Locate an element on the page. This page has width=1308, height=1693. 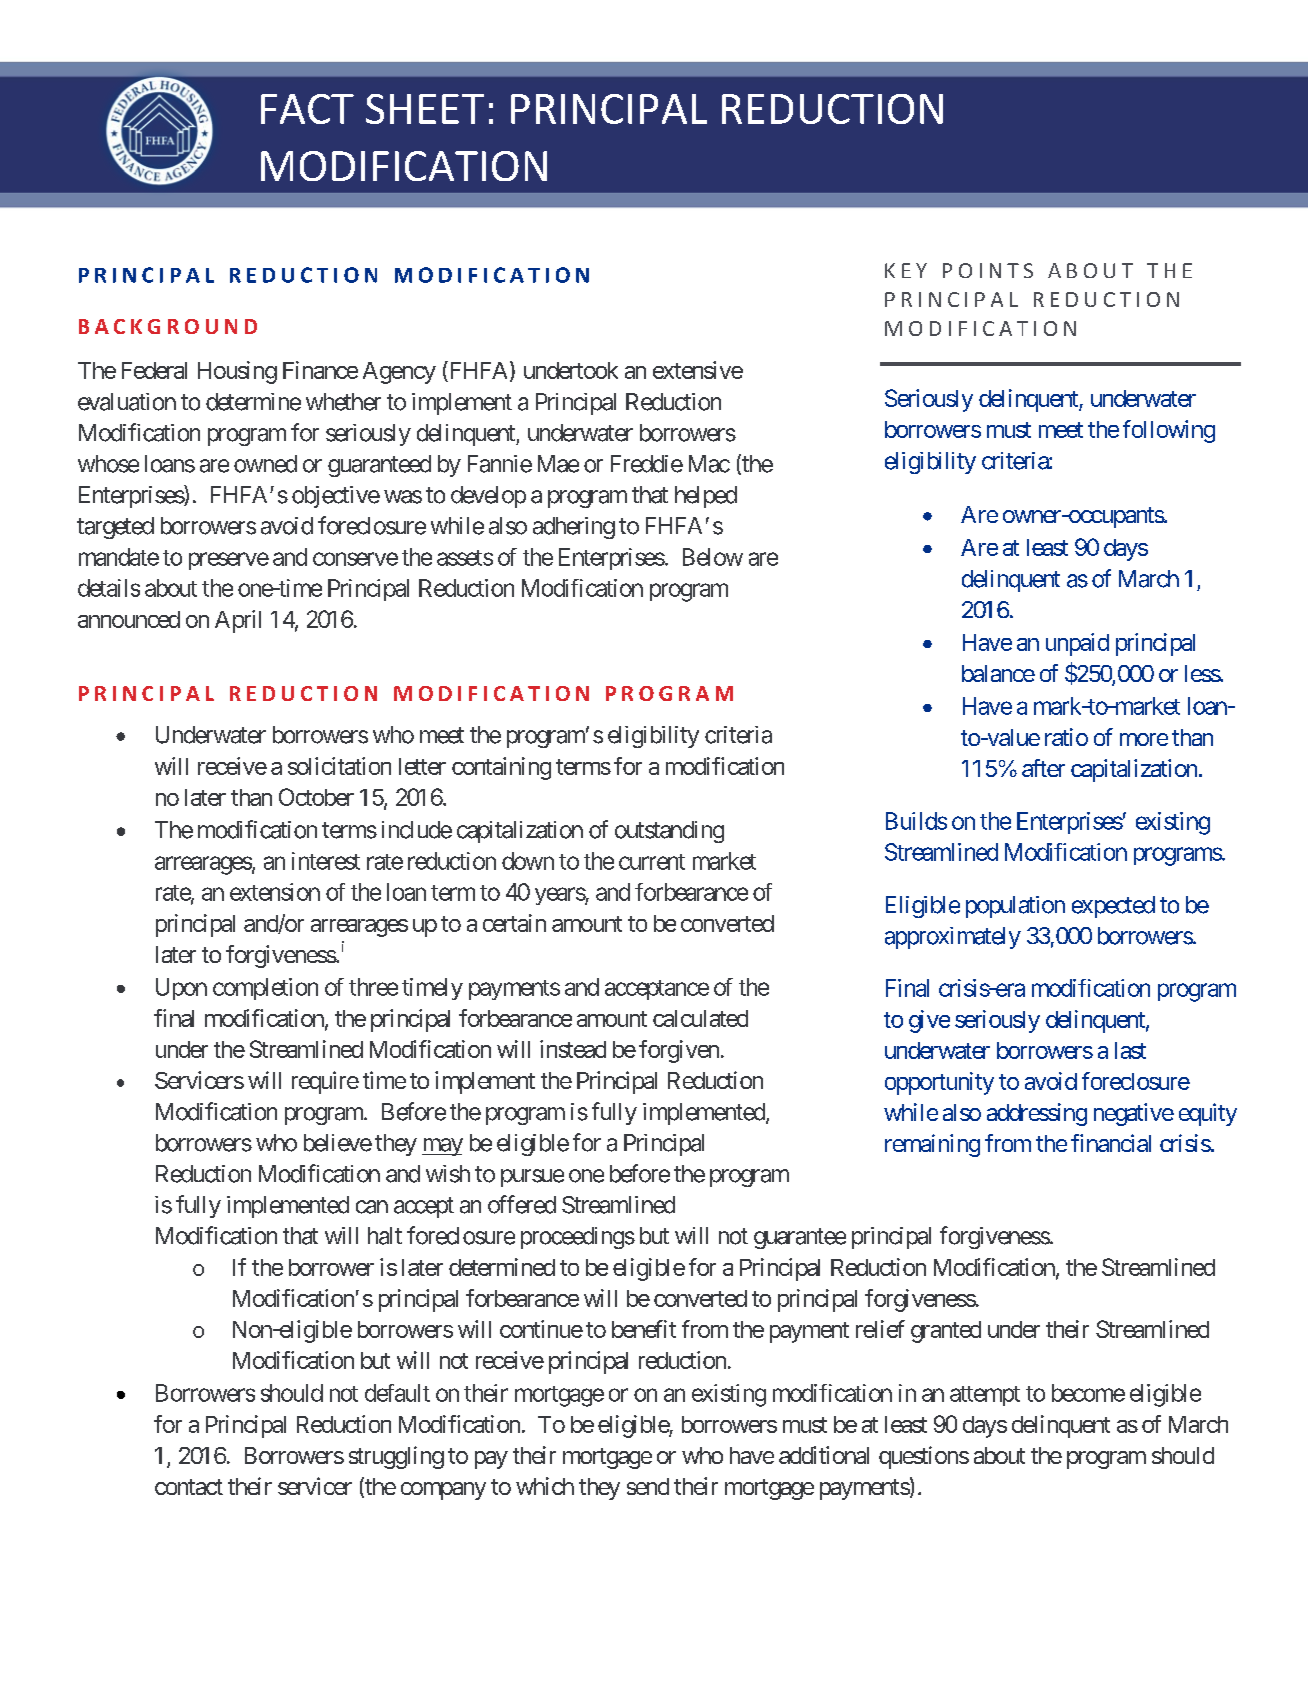
POINTS is located at coordinates (988, 270).
